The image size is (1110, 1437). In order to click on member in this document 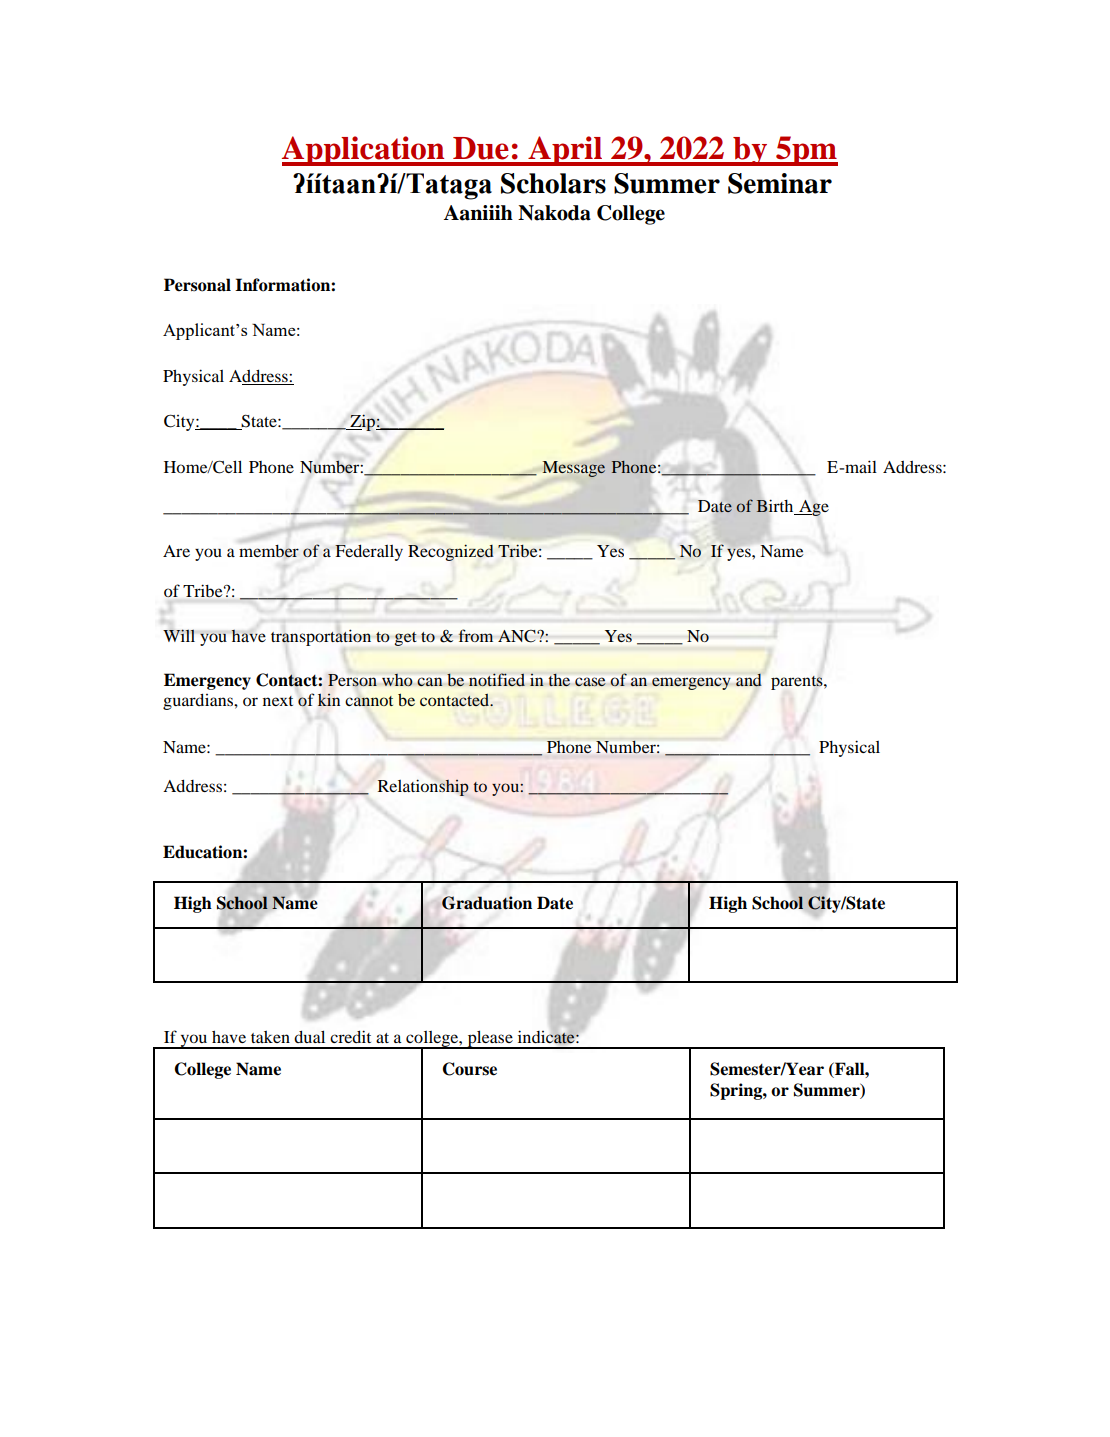, I will do `click(269, 551)`.
